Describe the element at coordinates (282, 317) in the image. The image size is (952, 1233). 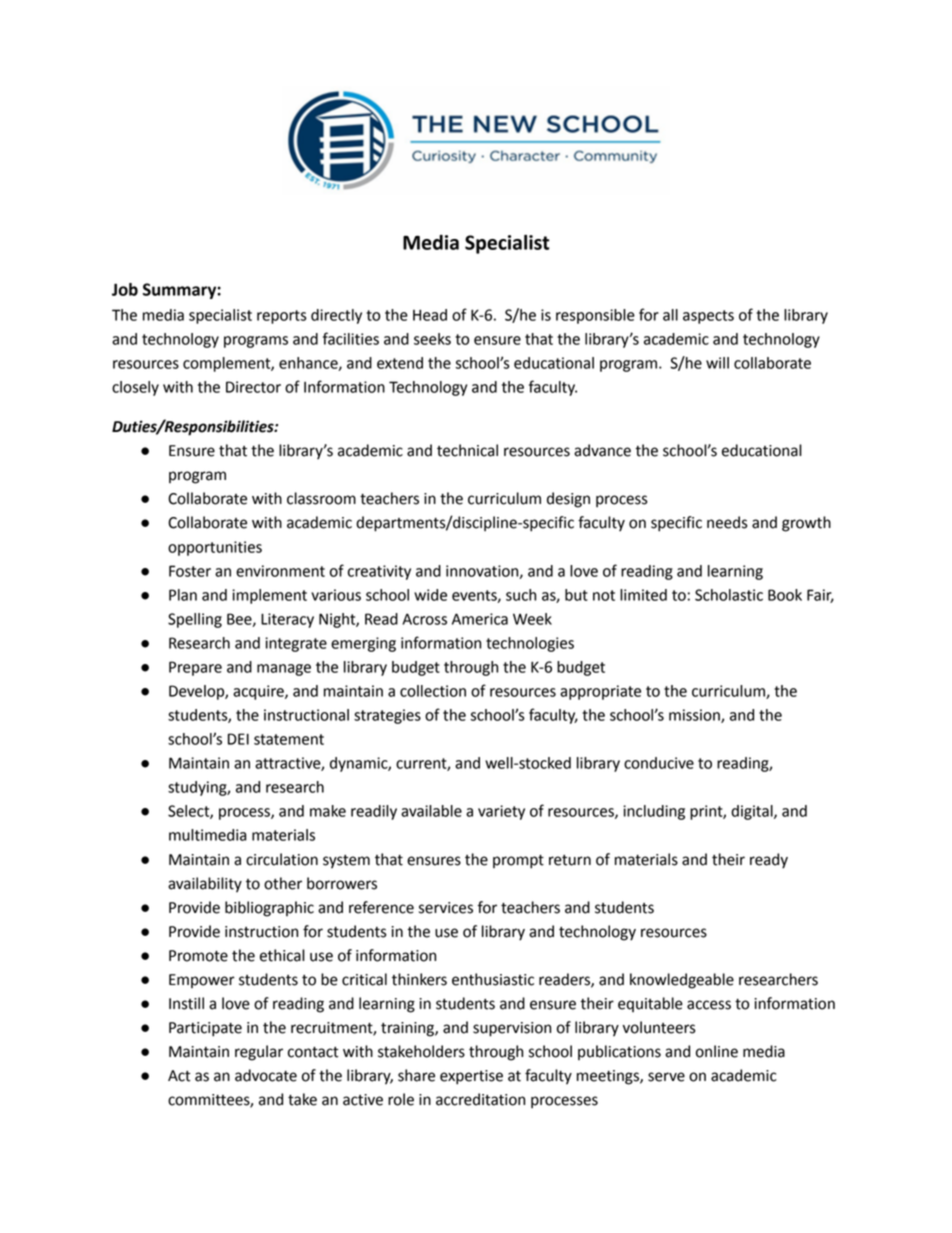
I see `reports` at that location.
